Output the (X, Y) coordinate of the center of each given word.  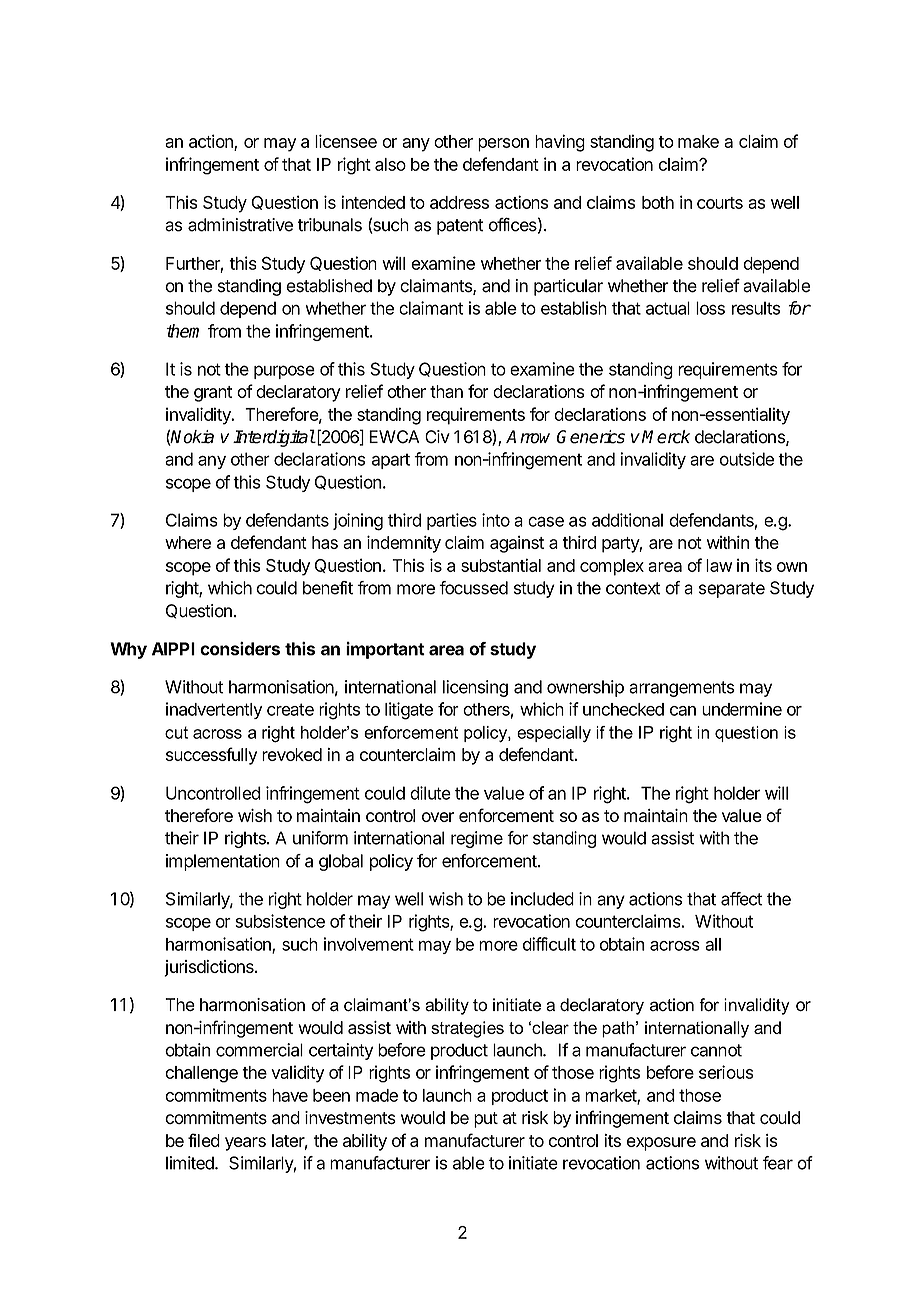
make (698, 141)
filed (204, 1140)
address (459, 202)
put (486, 1120)
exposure (661, 1144)
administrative (240, 225)
